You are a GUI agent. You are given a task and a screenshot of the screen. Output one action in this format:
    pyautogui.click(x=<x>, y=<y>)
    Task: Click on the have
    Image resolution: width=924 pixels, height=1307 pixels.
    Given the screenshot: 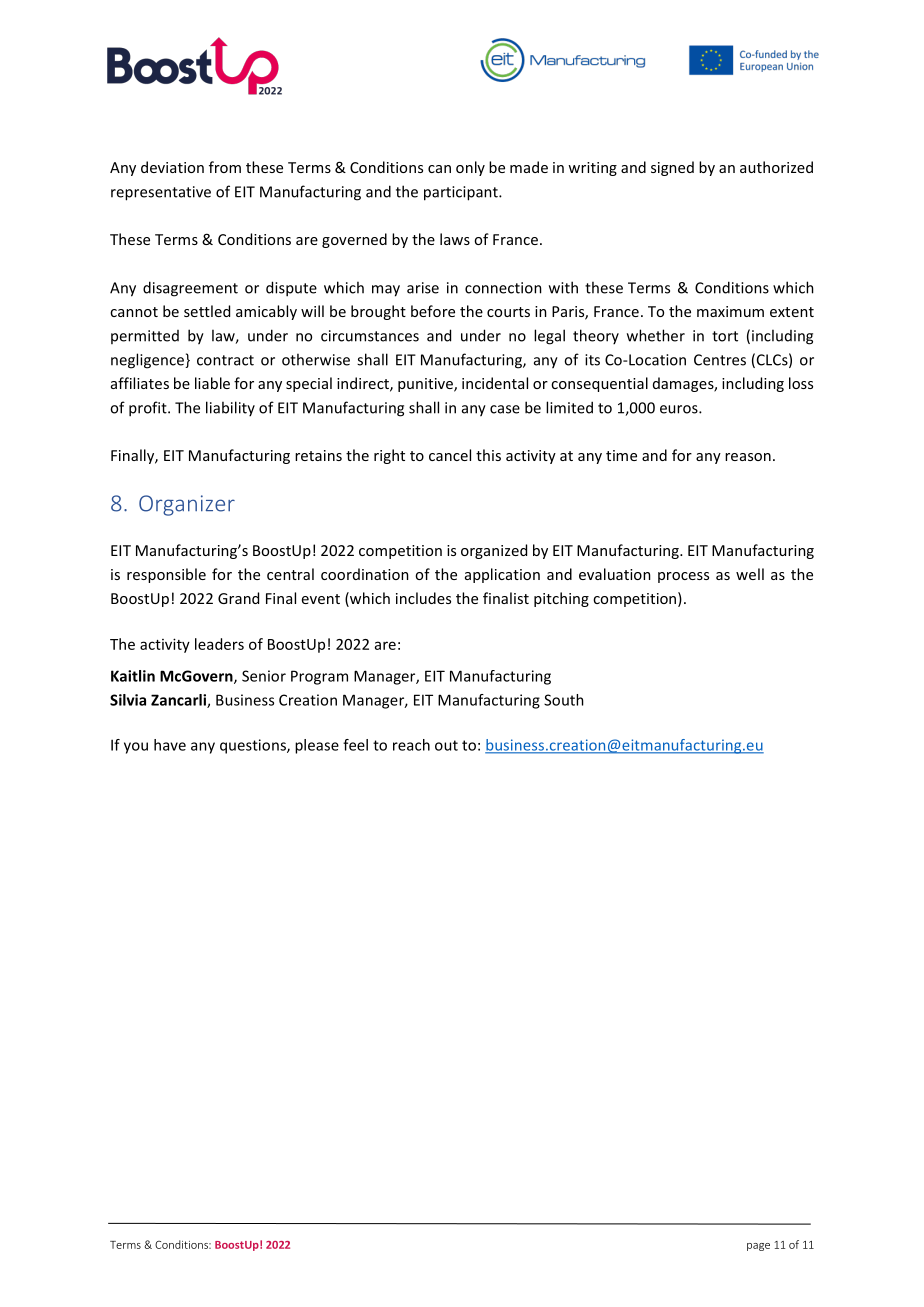 What is the action you would take?
    pyautogui.click(x=170, y=745)
